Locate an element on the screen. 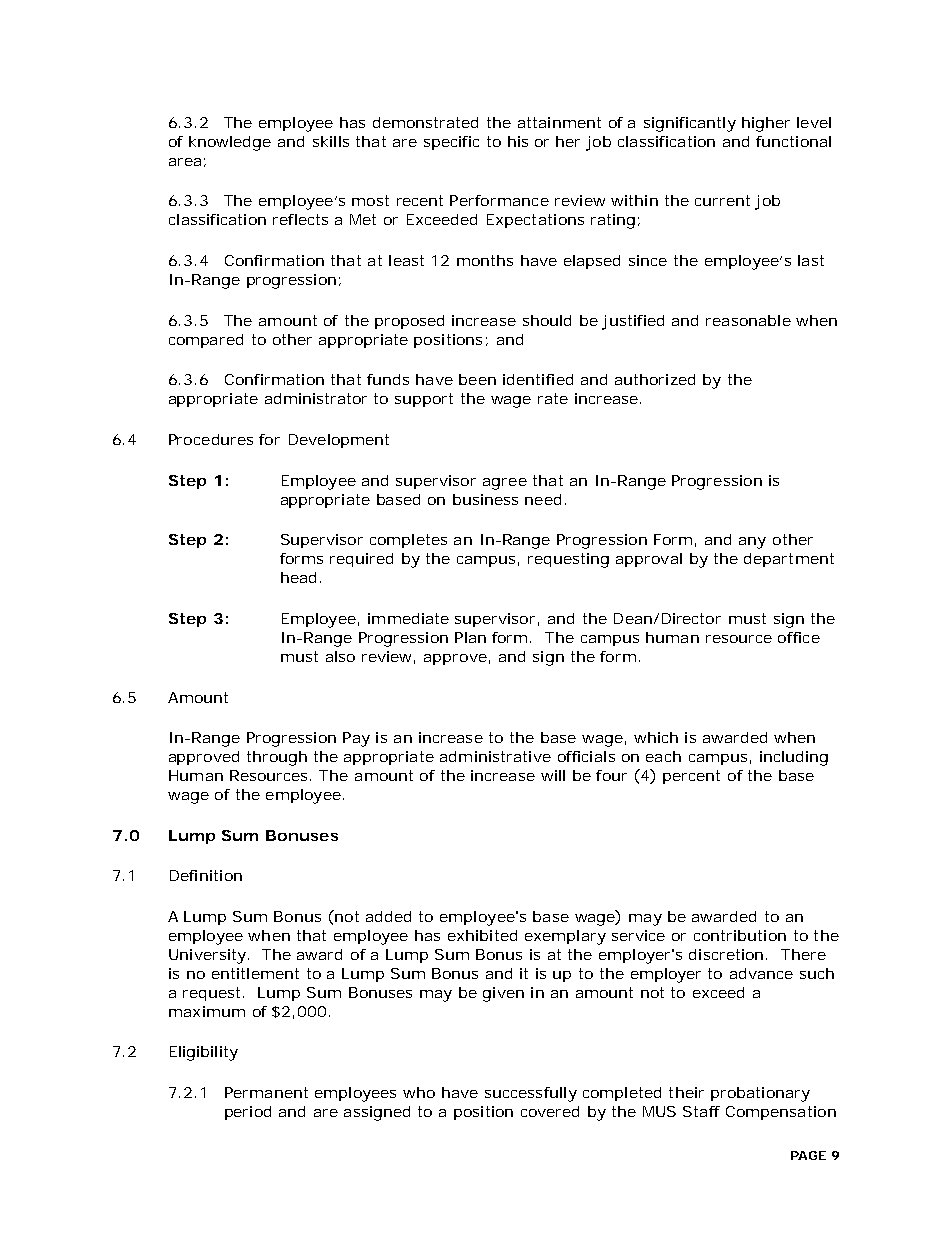  contribution is located at coordinates (740, 935).
